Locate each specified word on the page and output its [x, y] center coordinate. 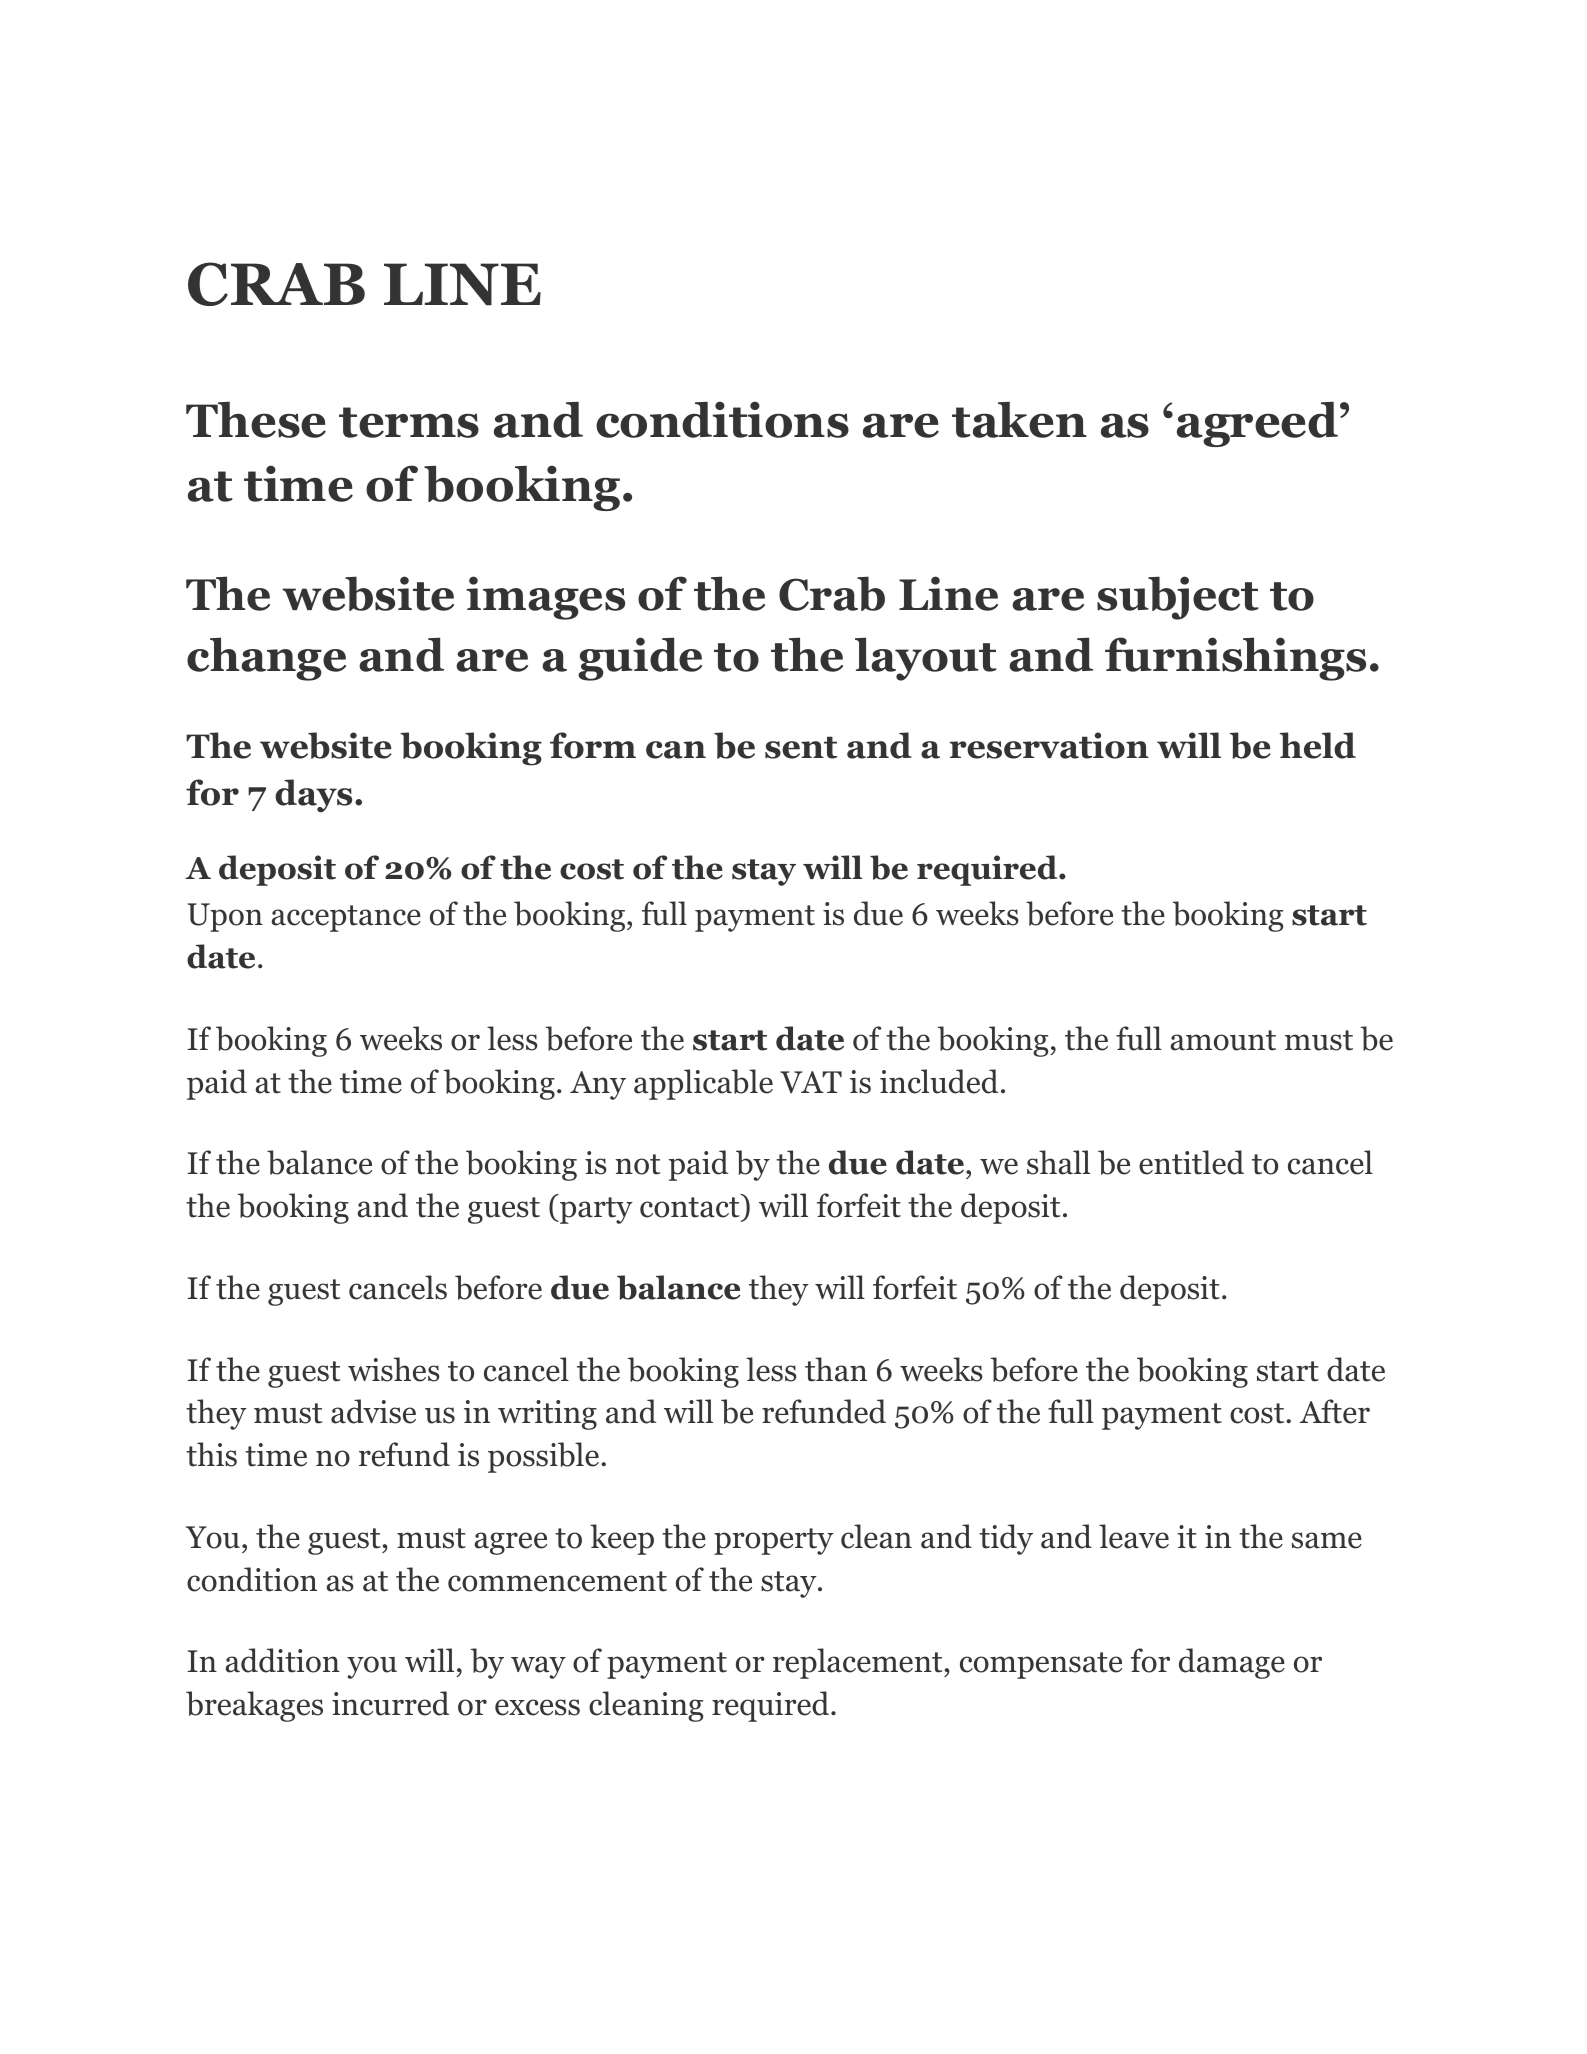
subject [1178, 598]
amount [1223, 1040]
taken [1019, 419]
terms [409, 422]
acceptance [346, 918]
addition [282, 1660]
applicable [703, 1084]
